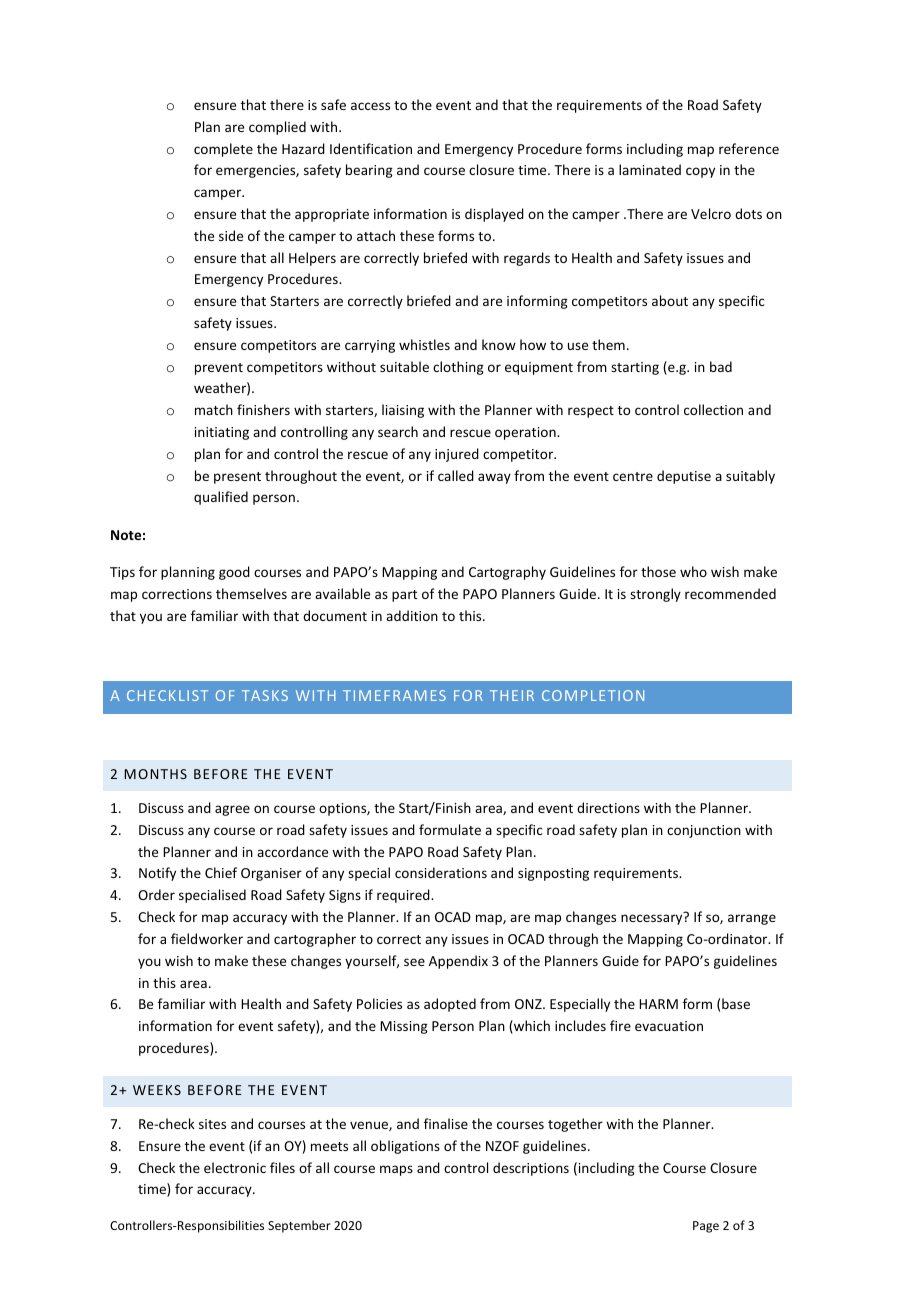 The image size is (924, 1308). I want to click on electronic, so click(235, 1167).
